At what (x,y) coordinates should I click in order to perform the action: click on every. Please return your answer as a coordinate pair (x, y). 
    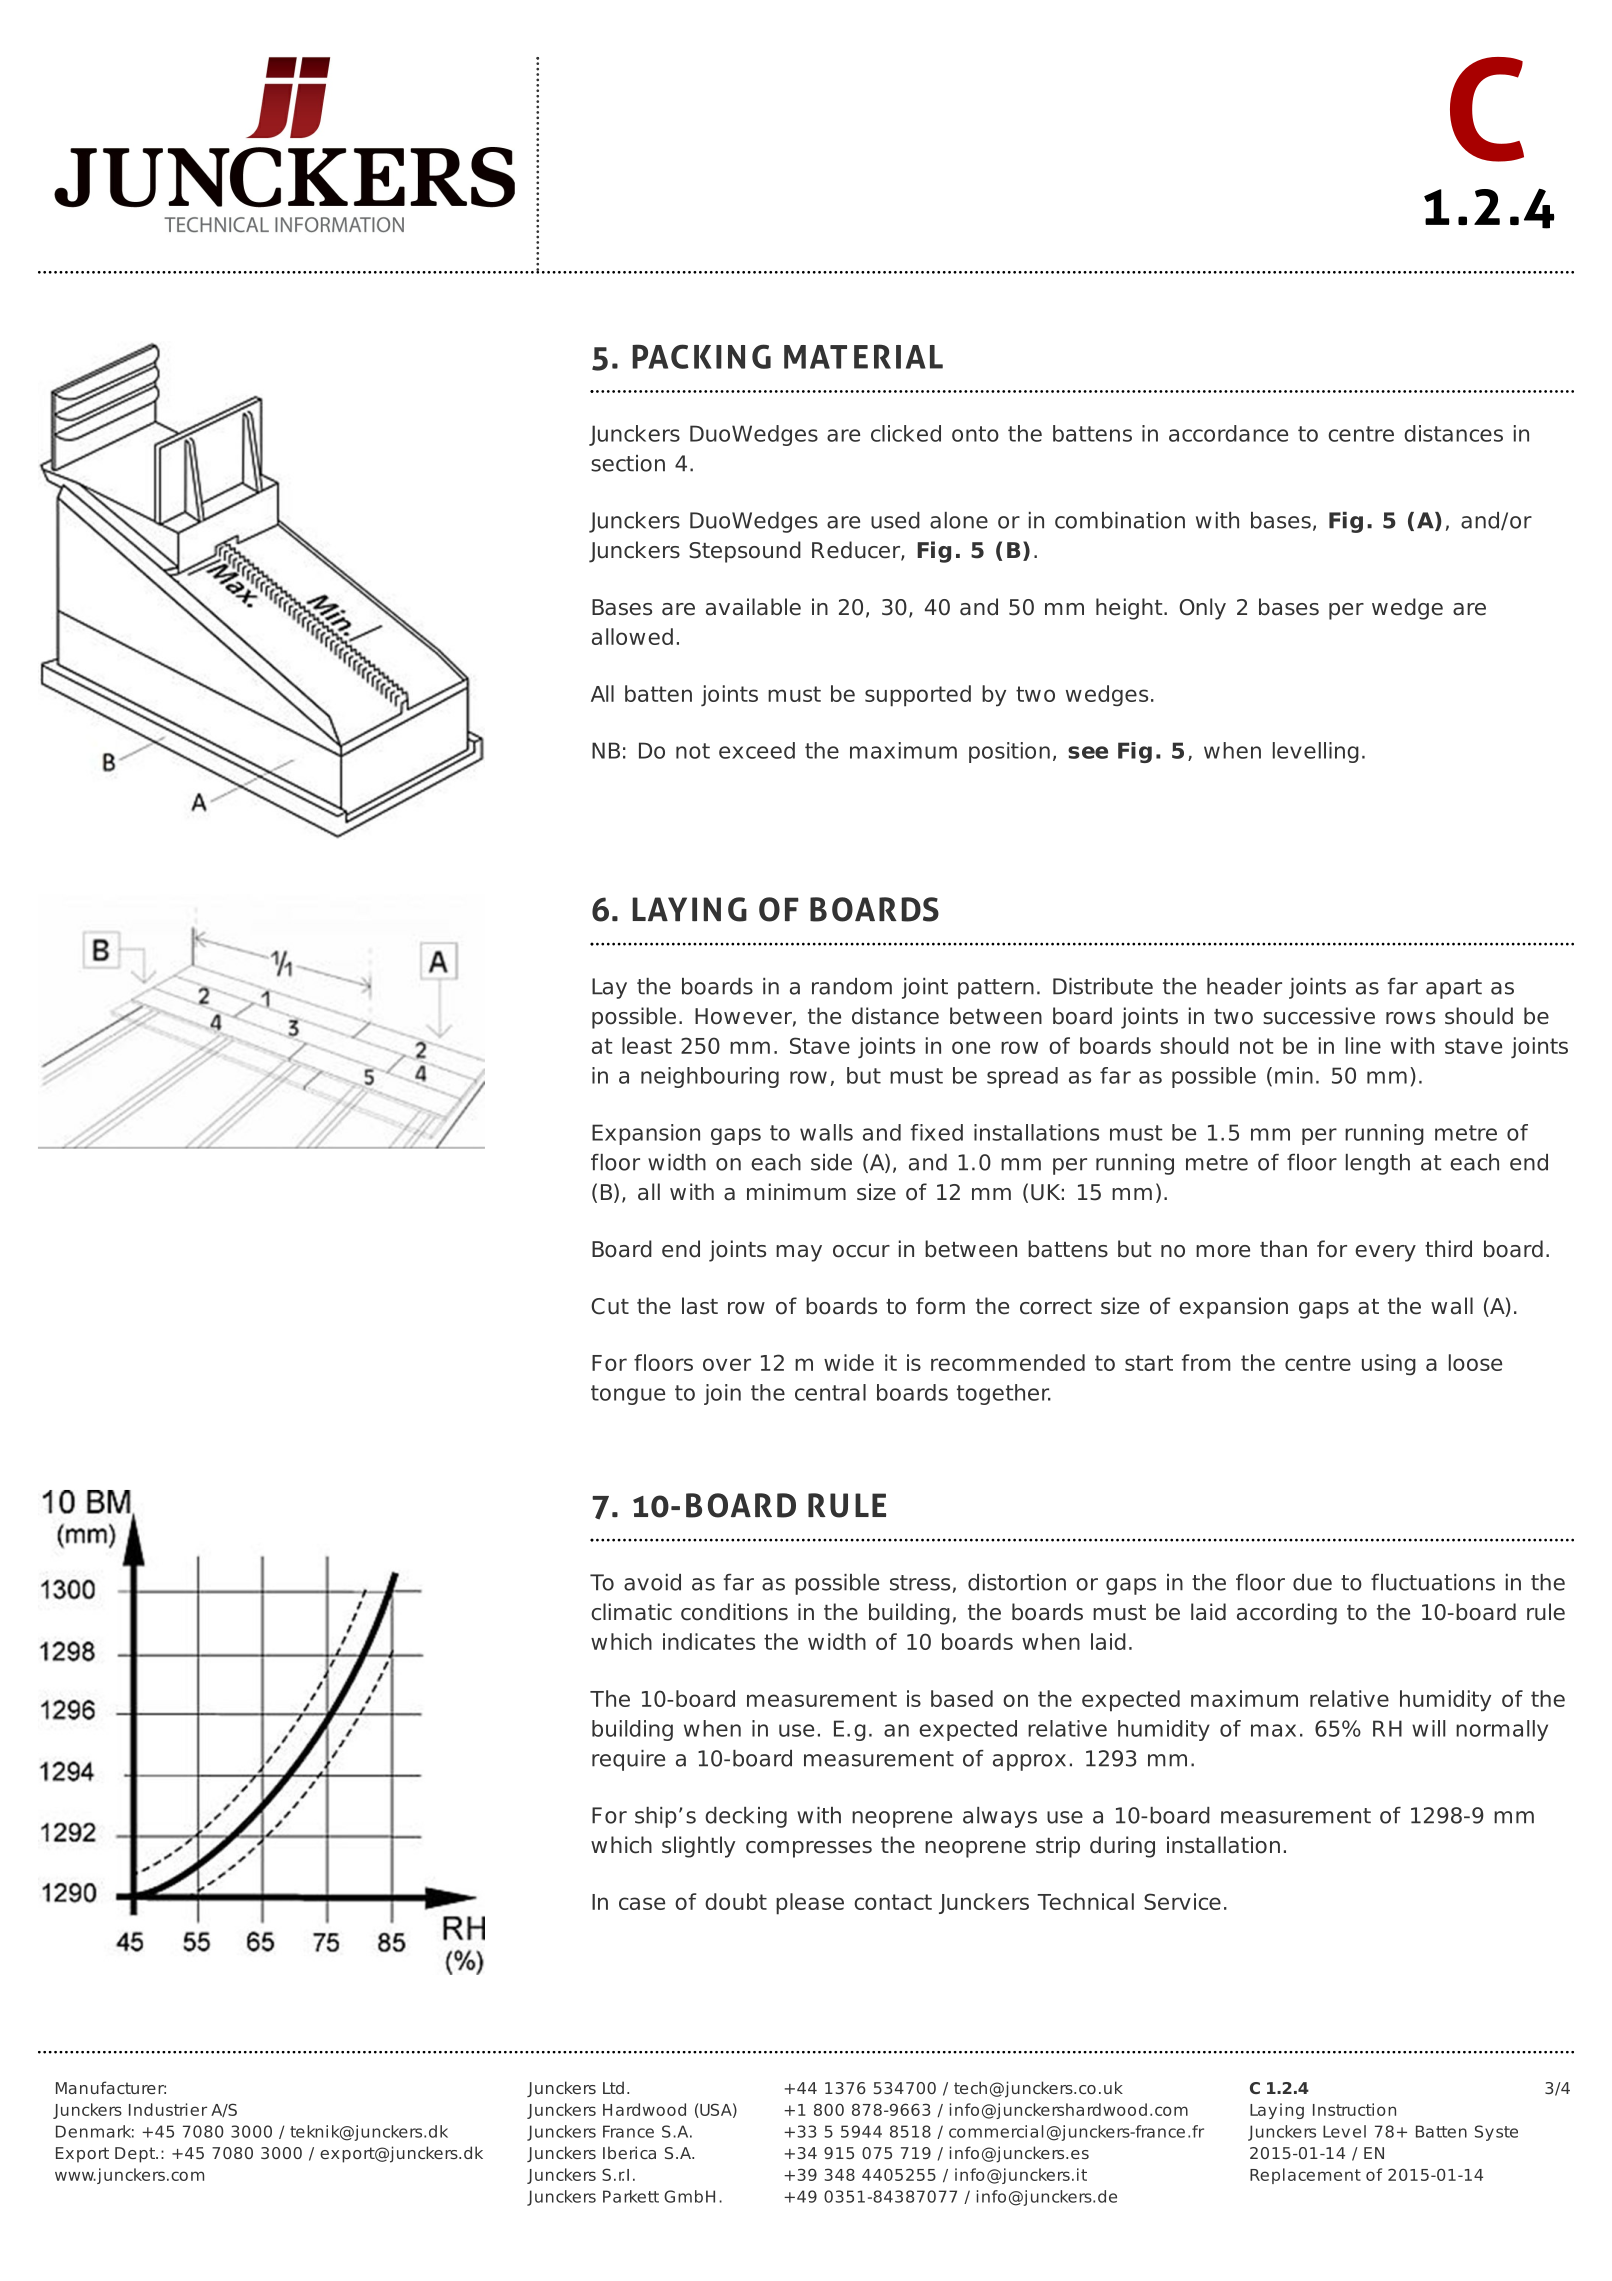
    Looking at the image, I should click on (1385, 1253).
